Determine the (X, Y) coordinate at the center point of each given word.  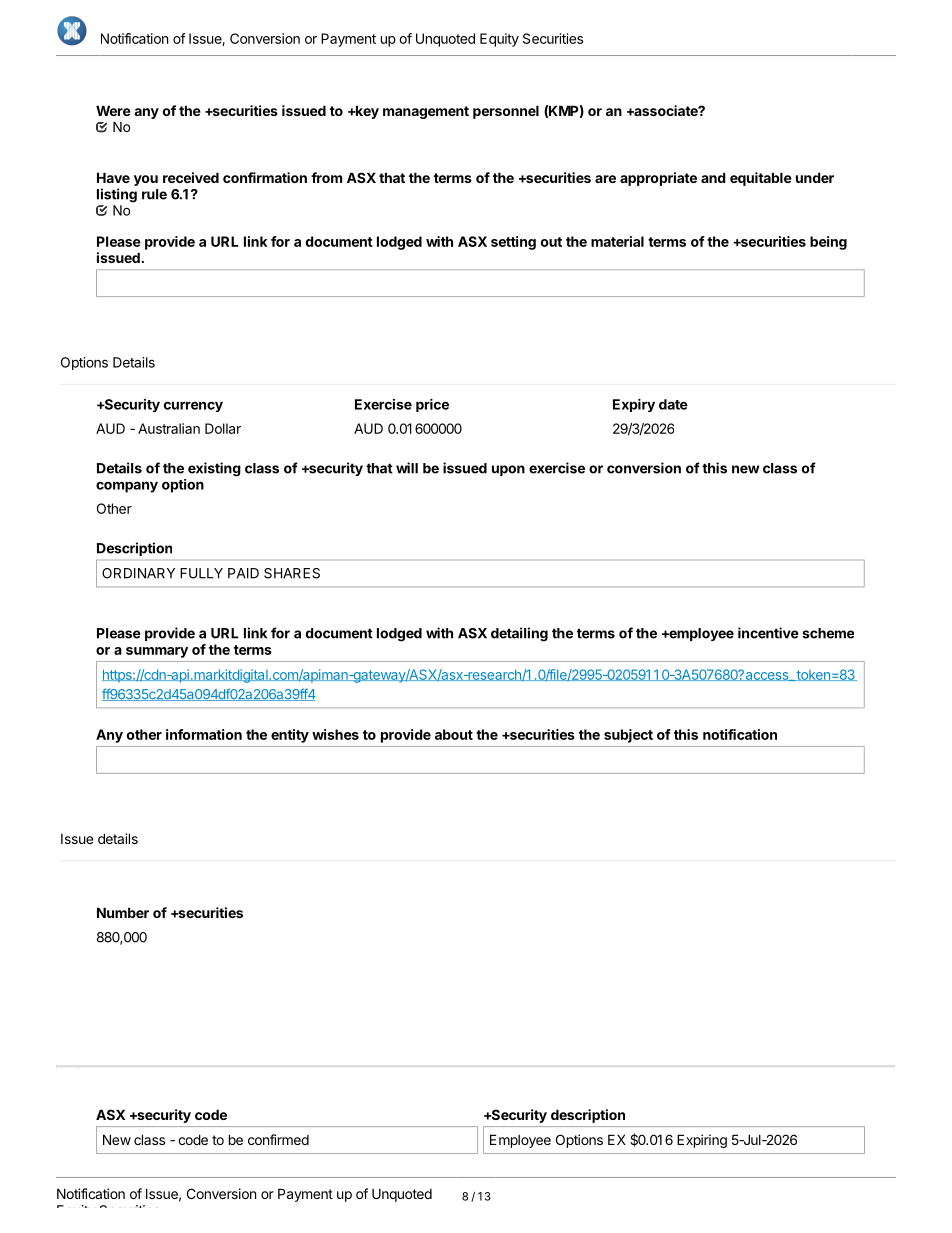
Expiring (702, 1141)
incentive (768, 633)
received (191, 177)
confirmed (278, 1139)
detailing (519, 634)
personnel (506, 112)
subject (628, 736)
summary (157, 652)
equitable (761, 179)
